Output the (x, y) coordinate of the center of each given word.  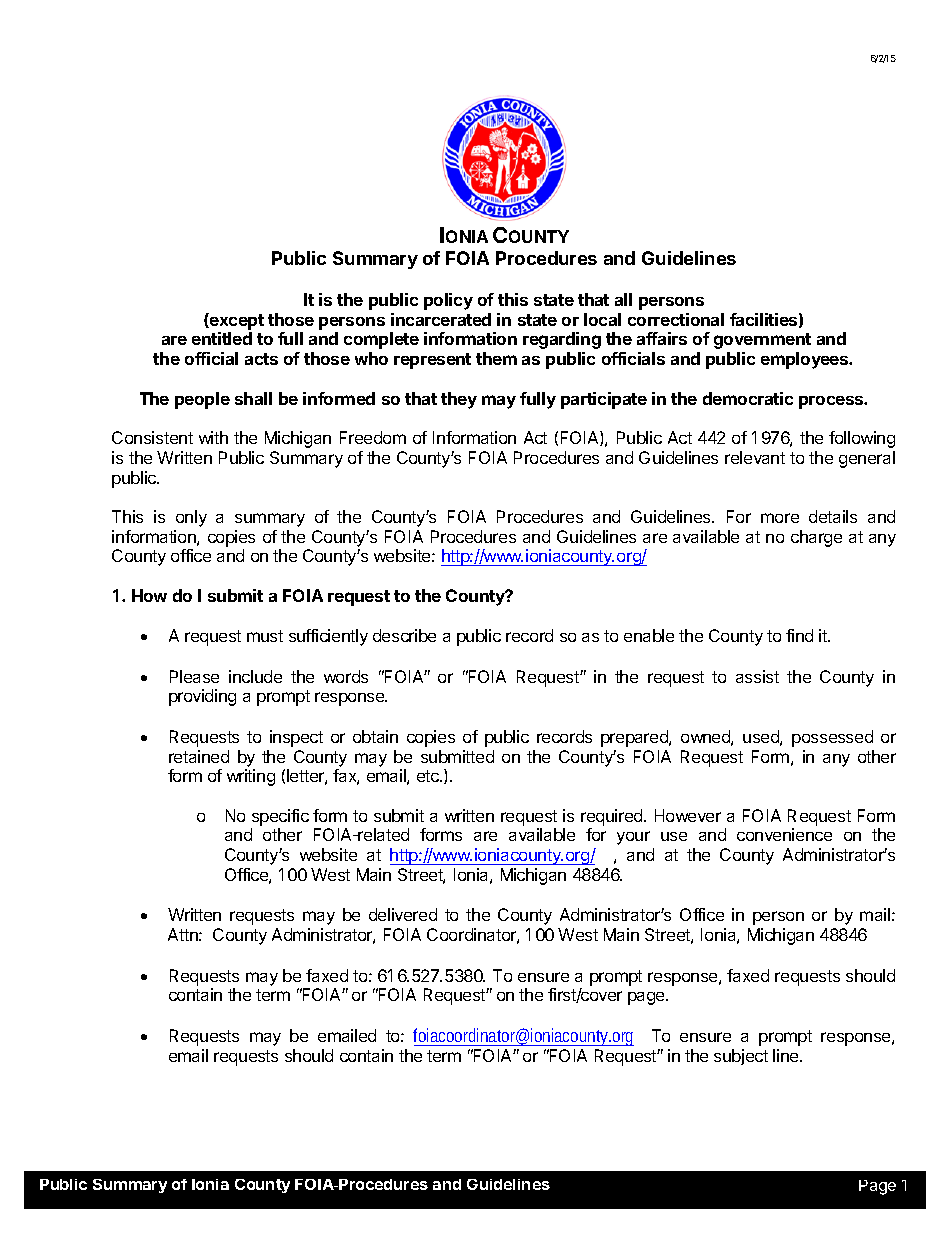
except (236, 321)
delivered (403, 914)
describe (404, 635)
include (255, 676)
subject (741, 1057)
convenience (784, 834)
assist (757, 676)
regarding (562, 340)
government (762, 341)
